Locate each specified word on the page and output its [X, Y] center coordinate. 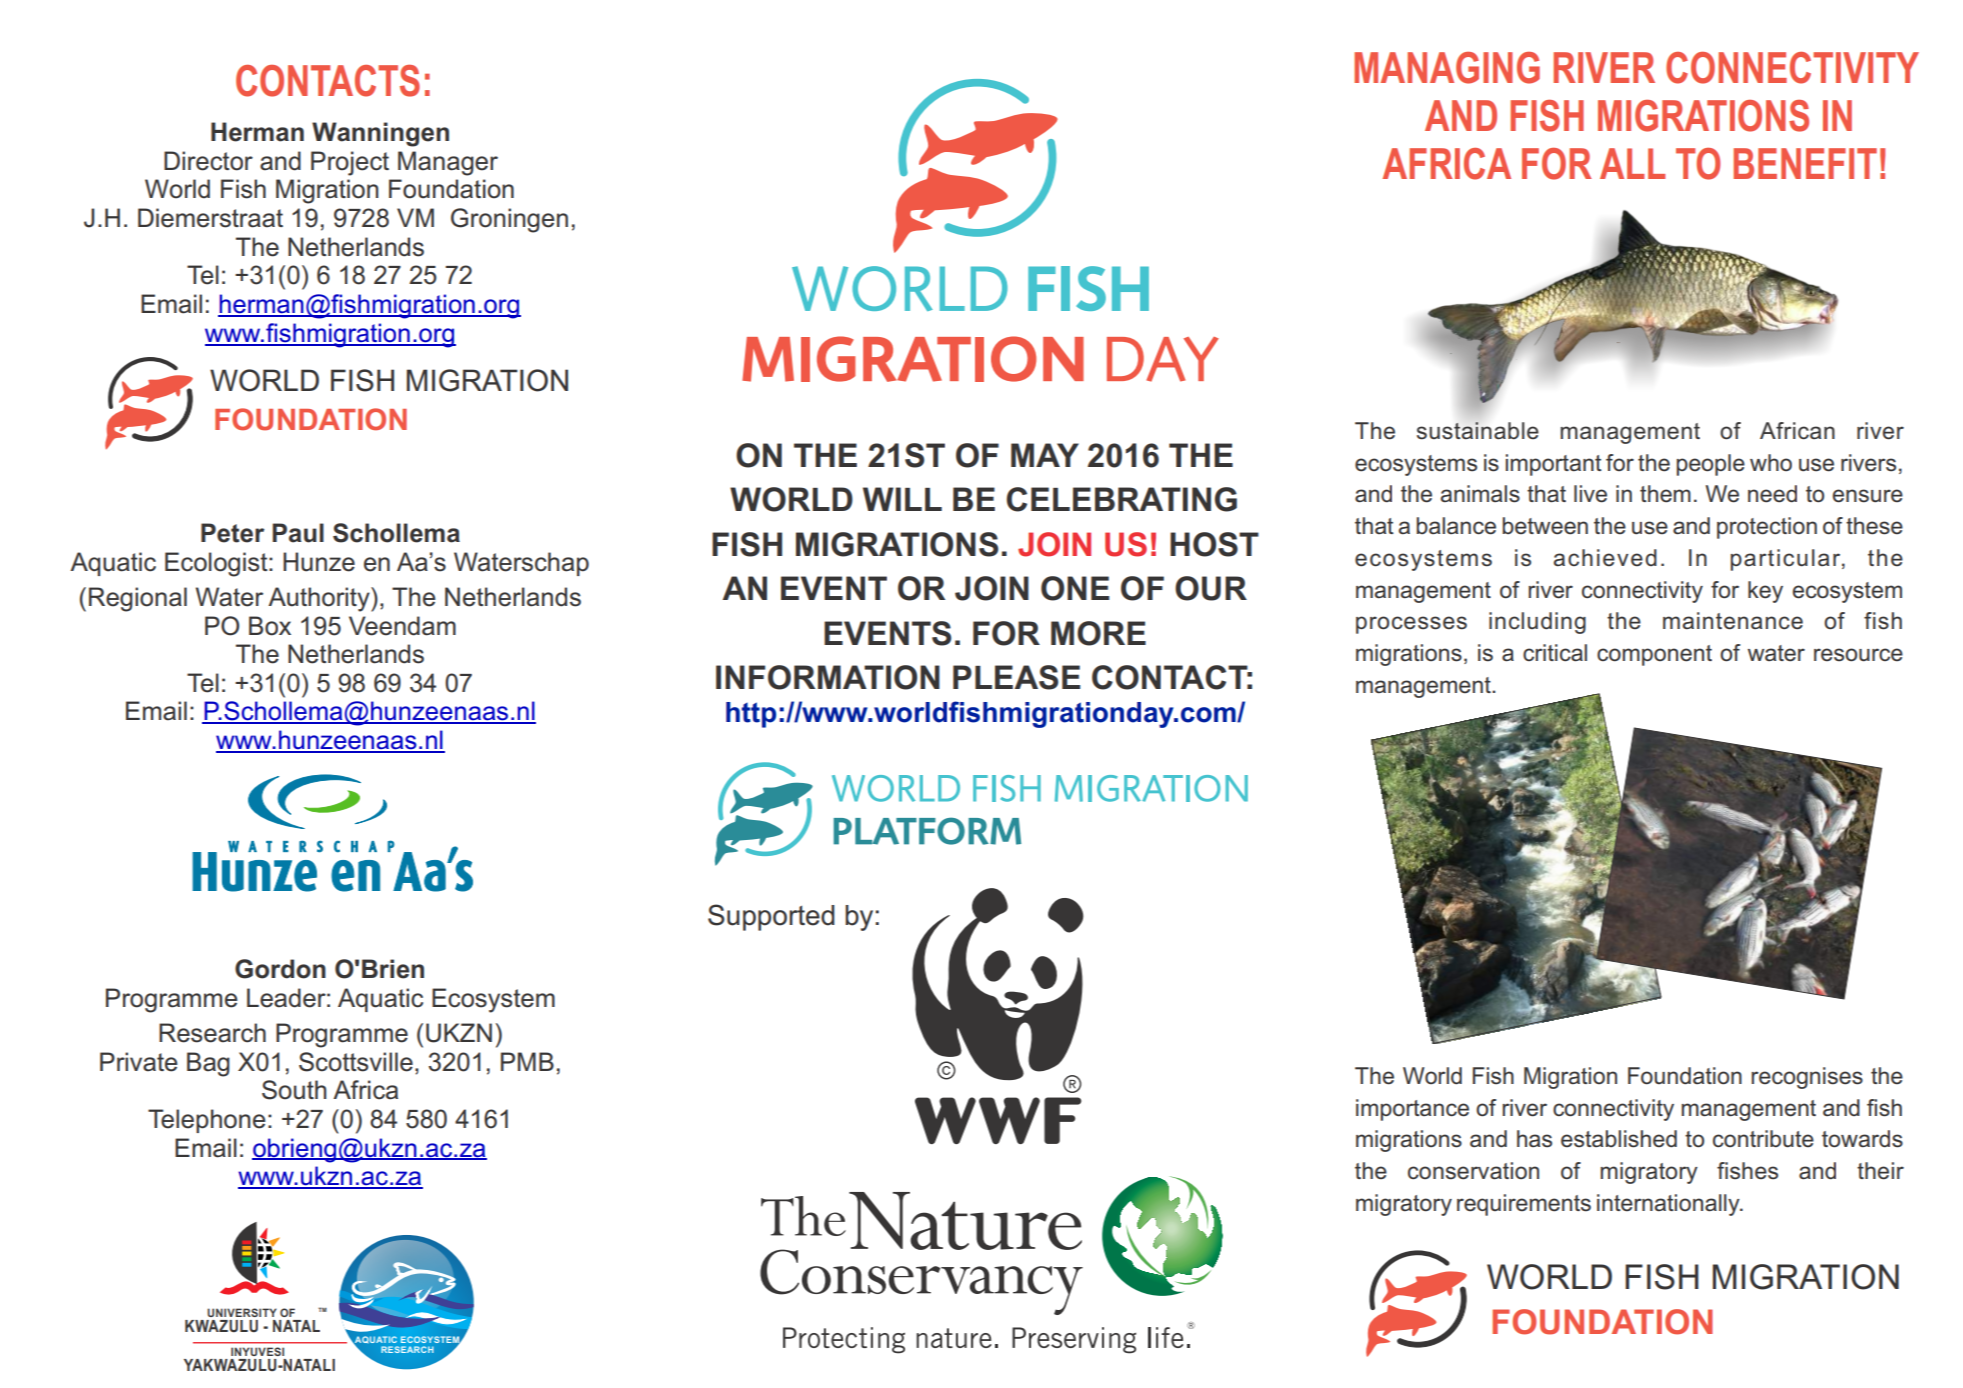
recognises [1807, 1078]
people [1711, 465]
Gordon [280, 969]
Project [350, 163]
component [1654, 655]
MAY [1045, 455]
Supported [771, 917]
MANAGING [1447, 68]
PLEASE [1016, 677]
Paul [298, 533]
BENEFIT [1805, 163]
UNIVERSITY [242, 1312]
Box [270, 626]
